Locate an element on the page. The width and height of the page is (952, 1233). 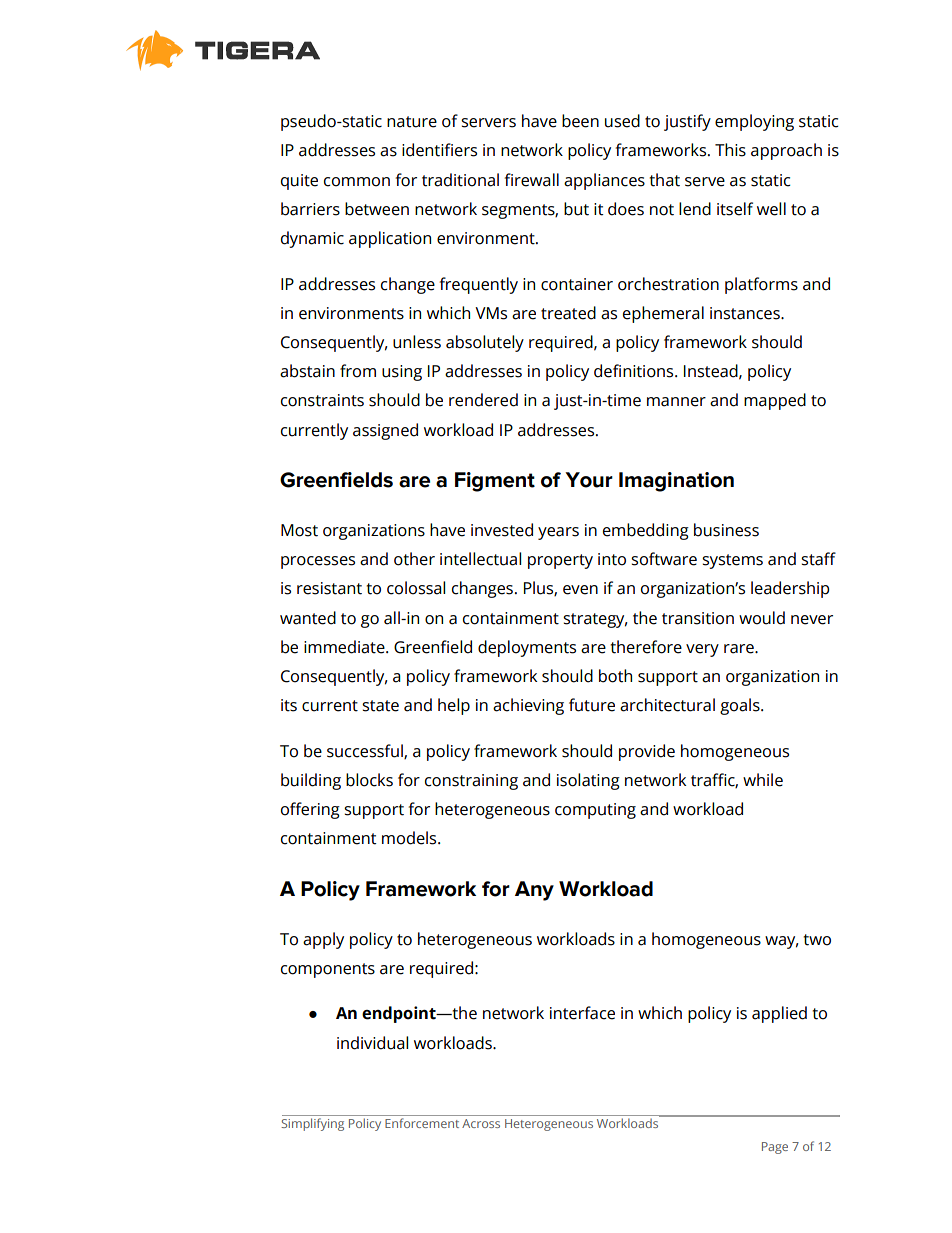
common is located at coordinates (357, 182).
